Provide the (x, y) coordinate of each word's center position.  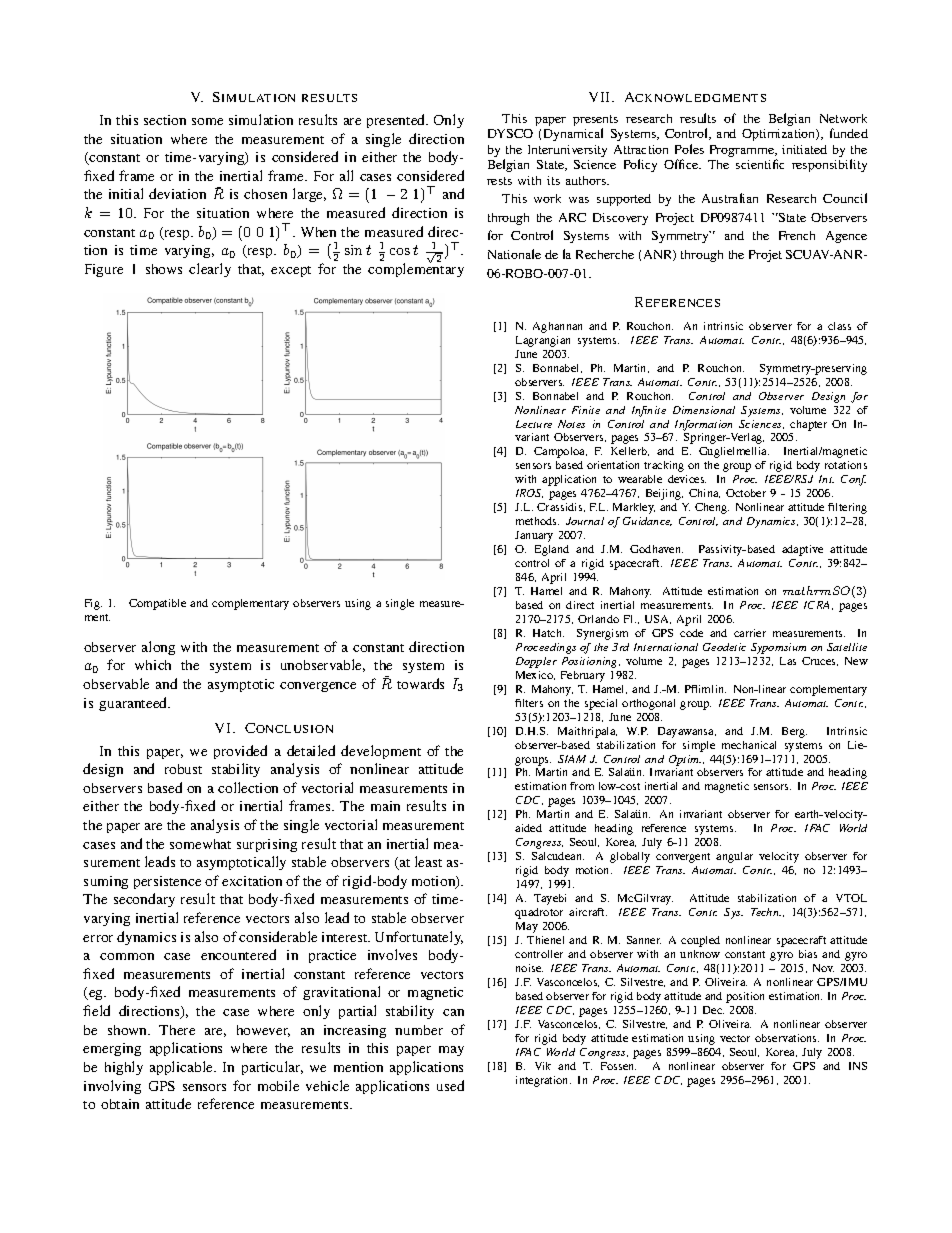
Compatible (157, 604)
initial (126, 193)
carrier (750, 633)
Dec (713, 1010)
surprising (267, 845)
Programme (743, 151)
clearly (210, 270)
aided (528, 828)
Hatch (548, 633)
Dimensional (704, 410)
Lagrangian (543, 341)
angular (734, 857)
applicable (182, 1068)
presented (397, 121)
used (450, 1085)
